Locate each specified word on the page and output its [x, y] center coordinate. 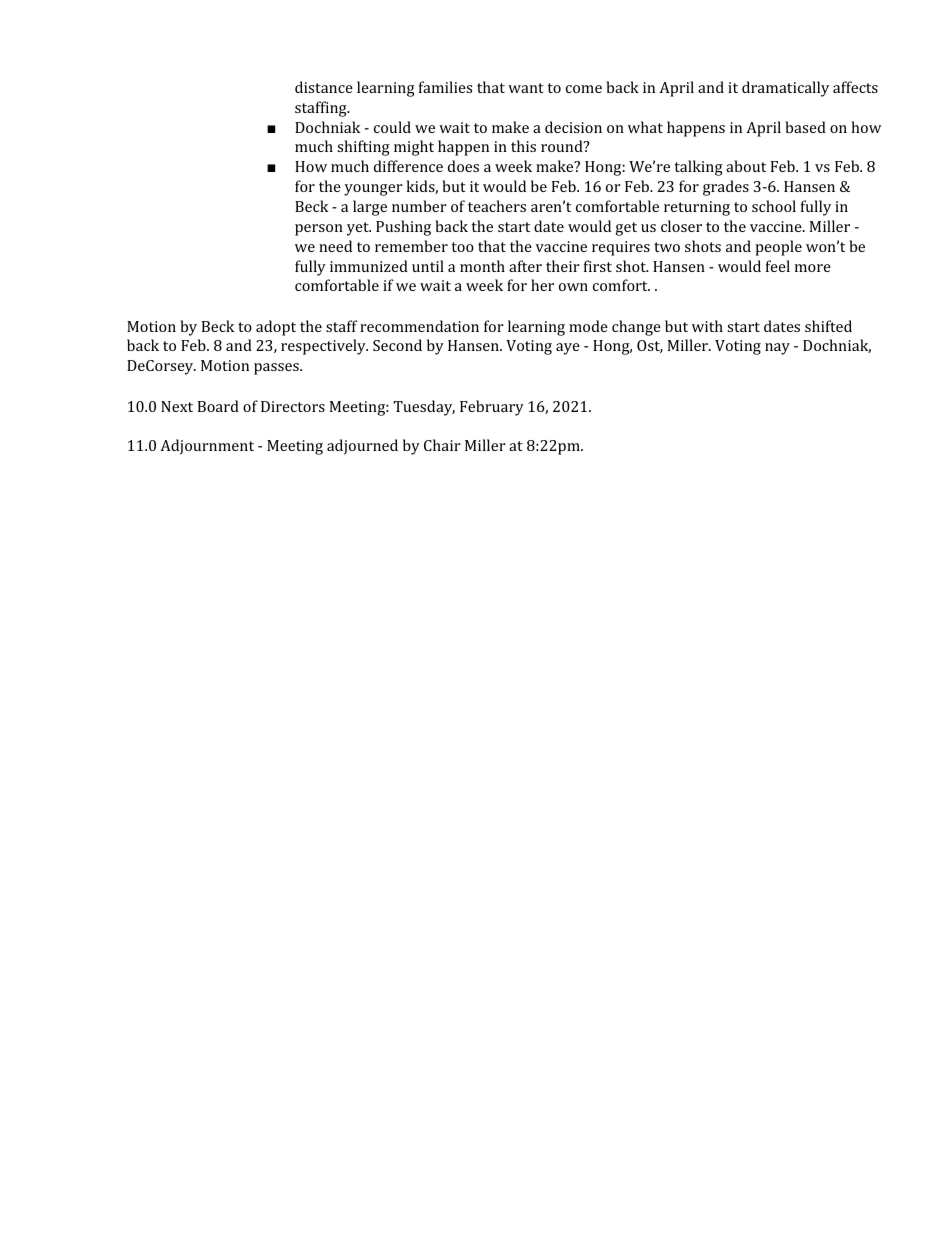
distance [324, 87]
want [526, 88]
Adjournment [207, 447]
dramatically [785, 89]
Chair [442, 445]
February [492, 408]
